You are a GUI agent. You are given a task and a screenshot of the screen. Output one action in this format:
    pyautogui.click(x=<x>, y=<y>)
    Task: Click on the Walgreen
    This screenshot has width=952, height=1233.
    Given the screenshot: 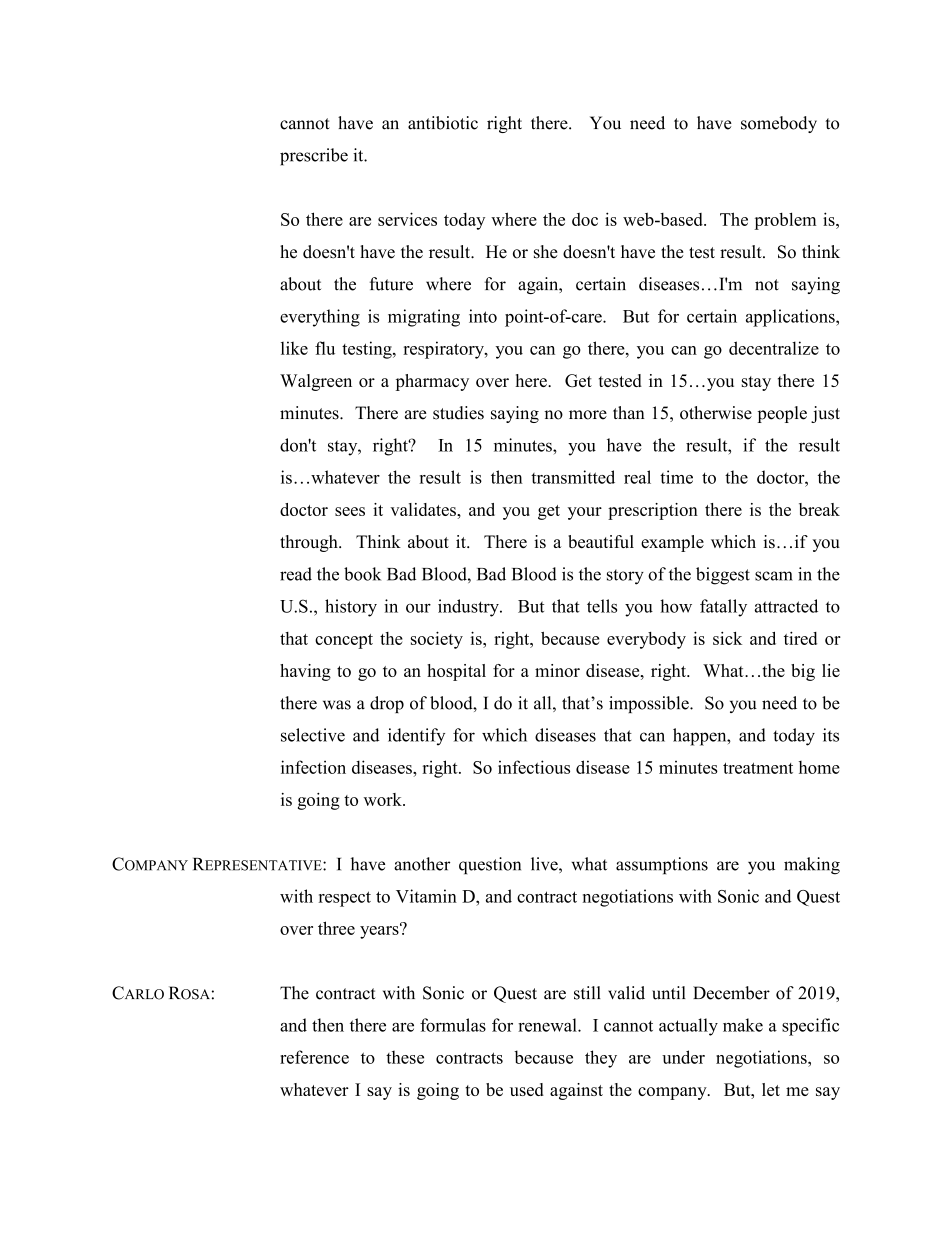 What is the action you would take?
    pyautogui.click(x=316, y=382)
